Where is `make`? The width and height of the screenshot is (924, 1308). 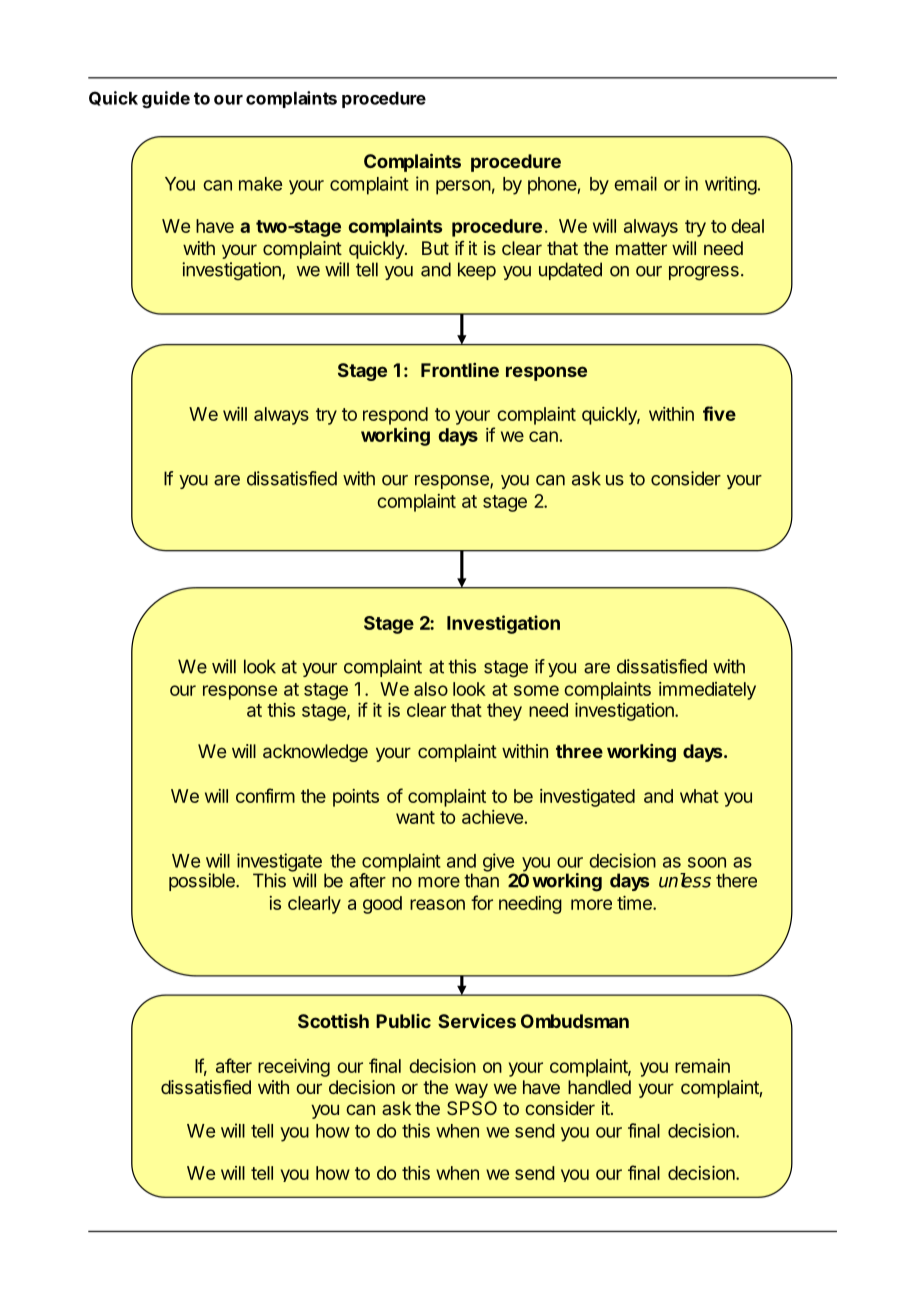
make is located at coordinates (260, 184).
